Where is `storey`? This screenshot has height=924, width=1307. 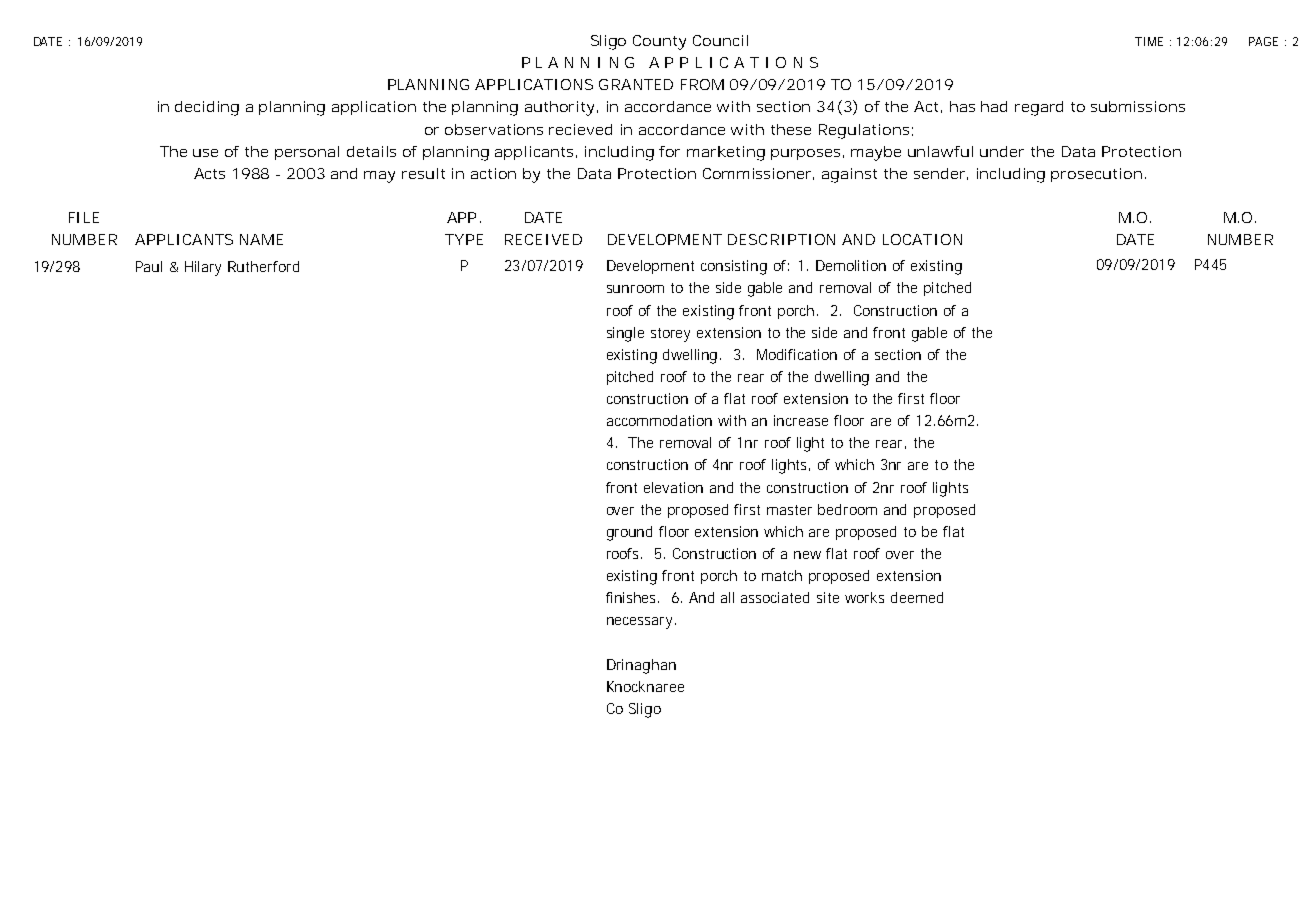
storey is located at coordinates (670, 335).
